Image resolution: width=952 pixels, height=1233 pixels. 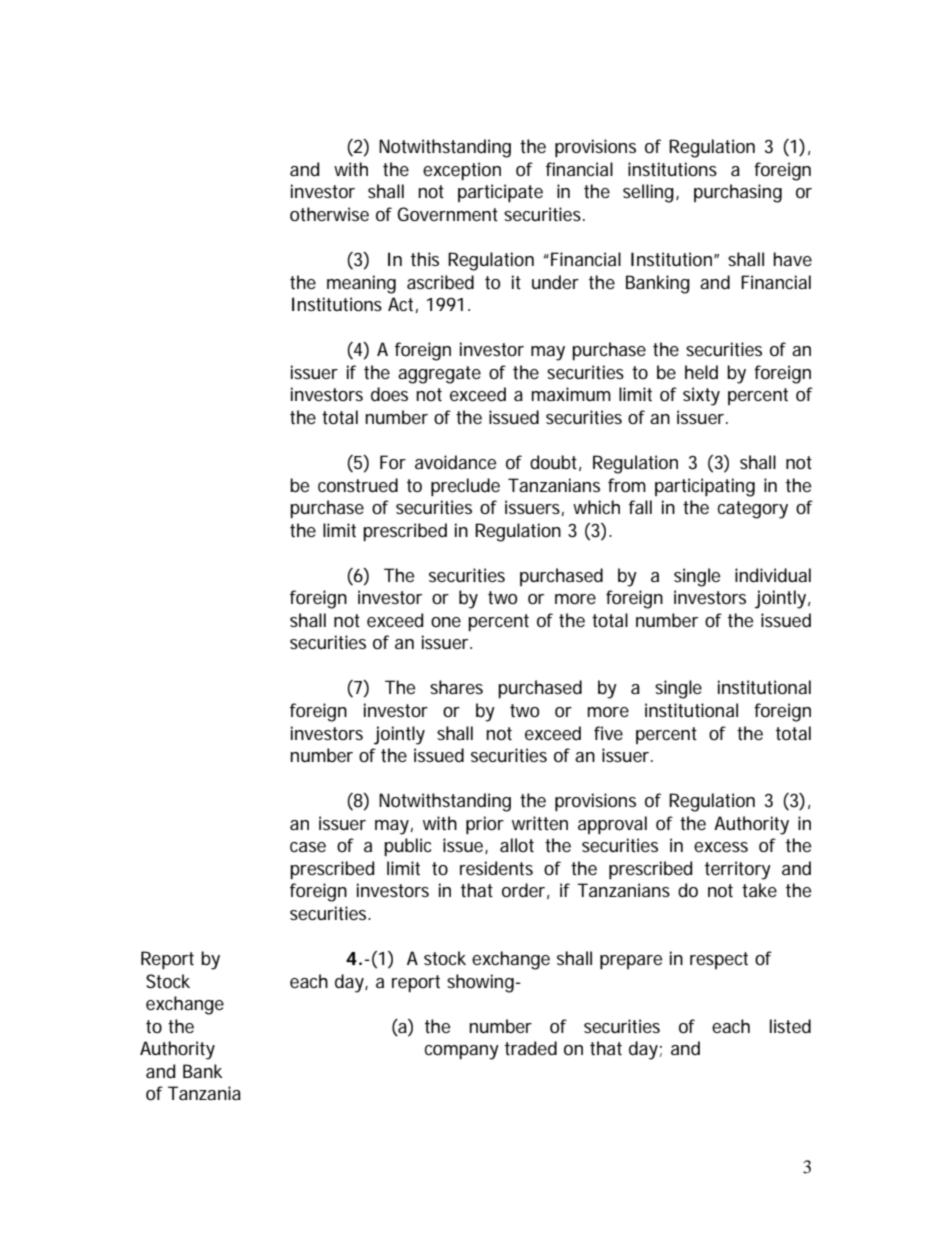 What do you see at coordinates (608, 733) in the page?
I see `five` at bounding box center [608, 733].
